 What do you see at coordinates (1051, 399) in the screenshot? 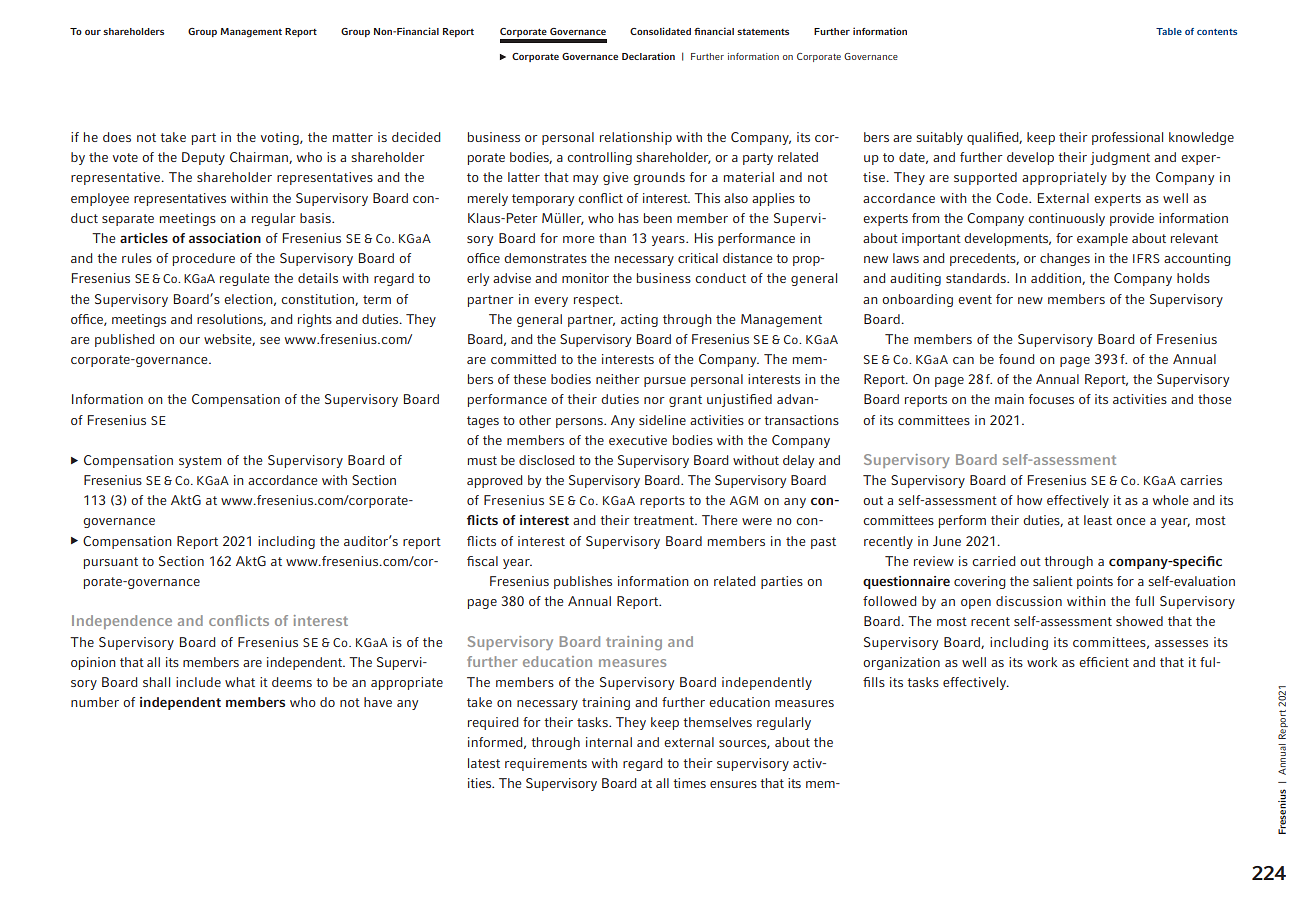
I see `focuses` at bounding box center [1051, 399].
